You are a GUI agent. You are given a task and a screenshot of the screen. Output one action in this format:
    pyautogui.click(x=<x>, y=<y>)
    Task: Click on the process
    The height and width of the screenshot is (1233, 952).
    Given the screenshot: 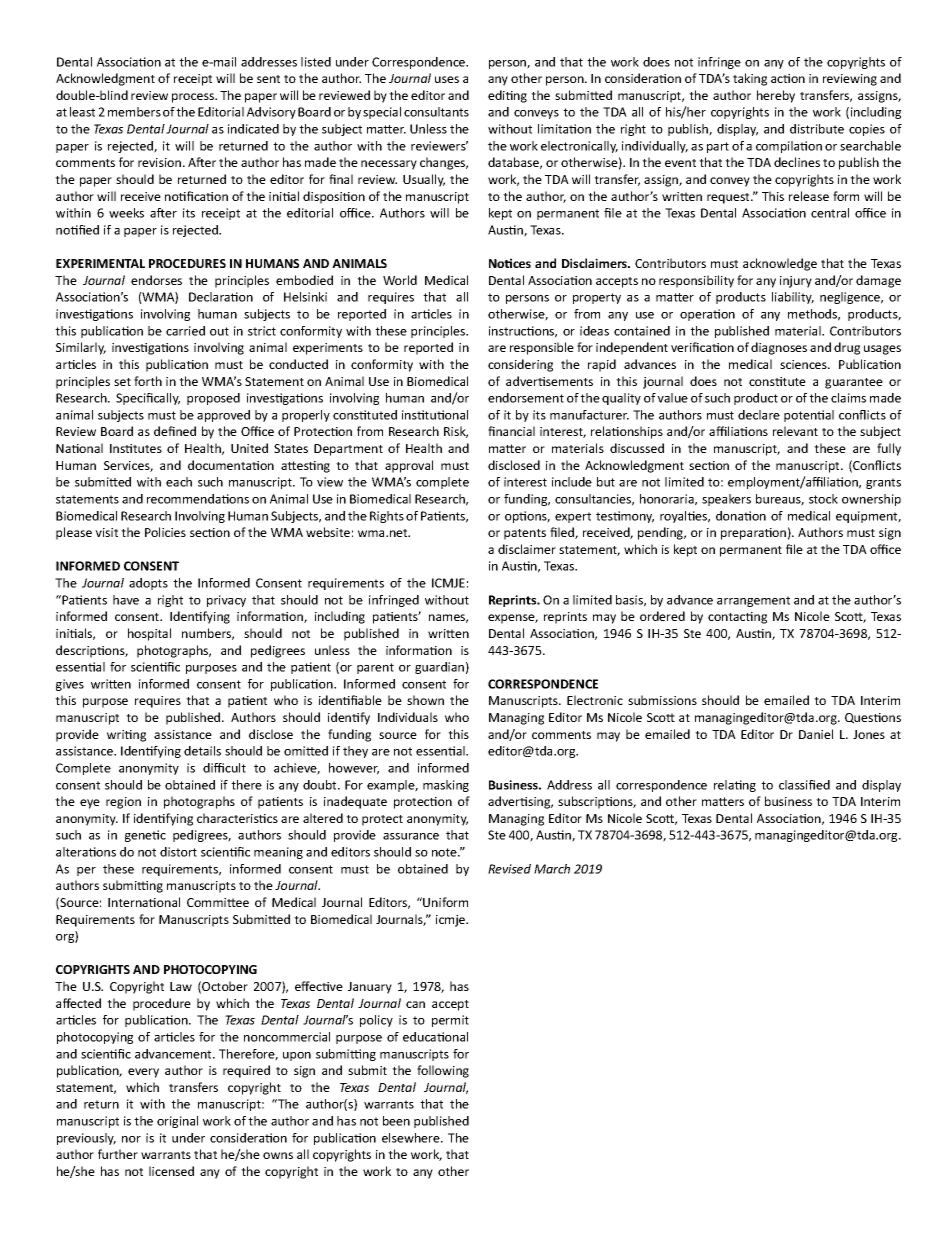 What is the action you would take?
    pyautogui.click(x=194, y=98)
